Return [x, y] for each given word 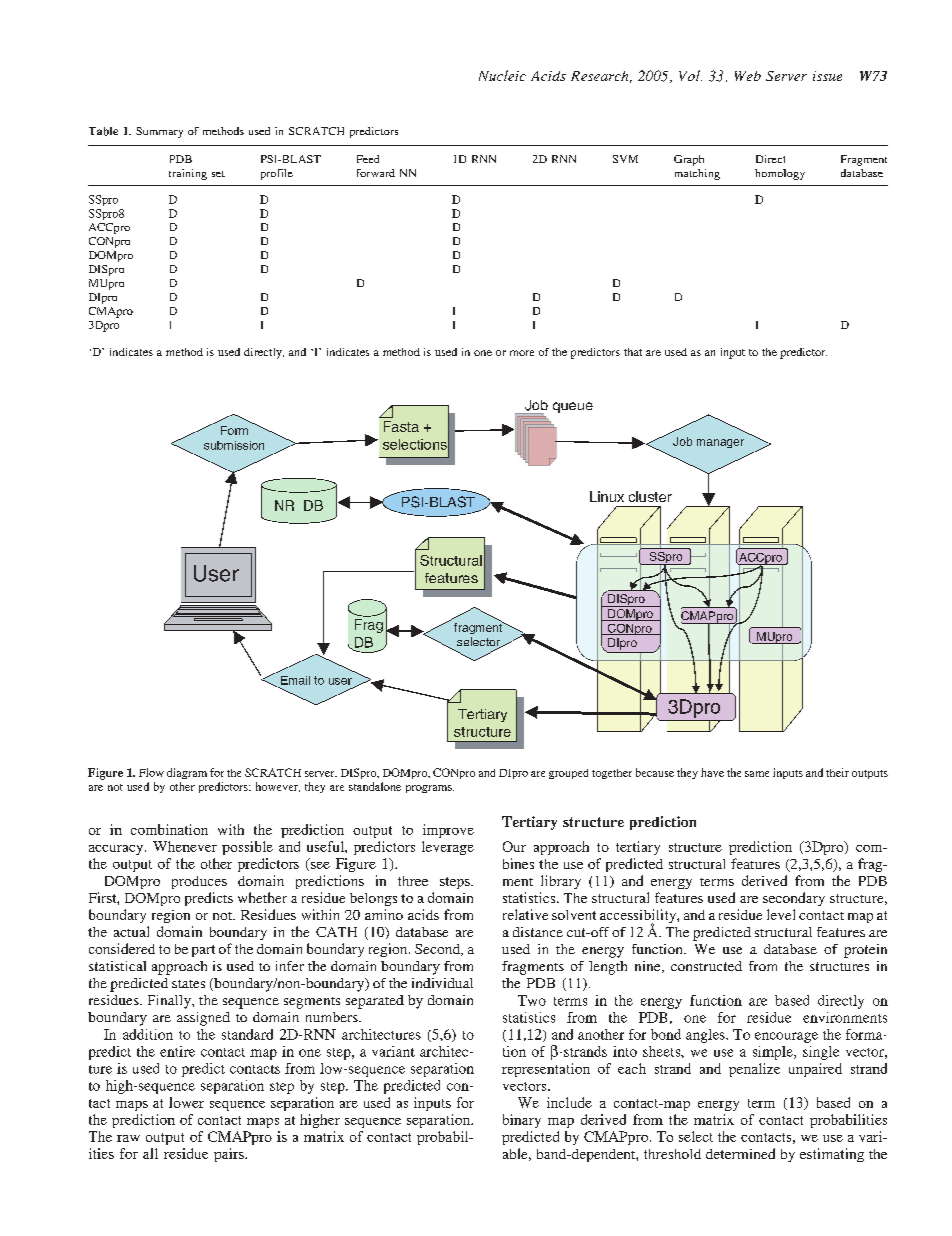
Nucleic [502, 75]
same [757, 774]
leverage [448, 848]
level [781, 914]
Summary [159, 132]
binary [522, 1121]
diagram [187, 773]
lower [186, 1102]
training [188, 174]
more [522, 353]
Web [748, 76]
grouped [568, 774]
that [633, 352]
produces [199, 882]
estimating [832, 1155]
